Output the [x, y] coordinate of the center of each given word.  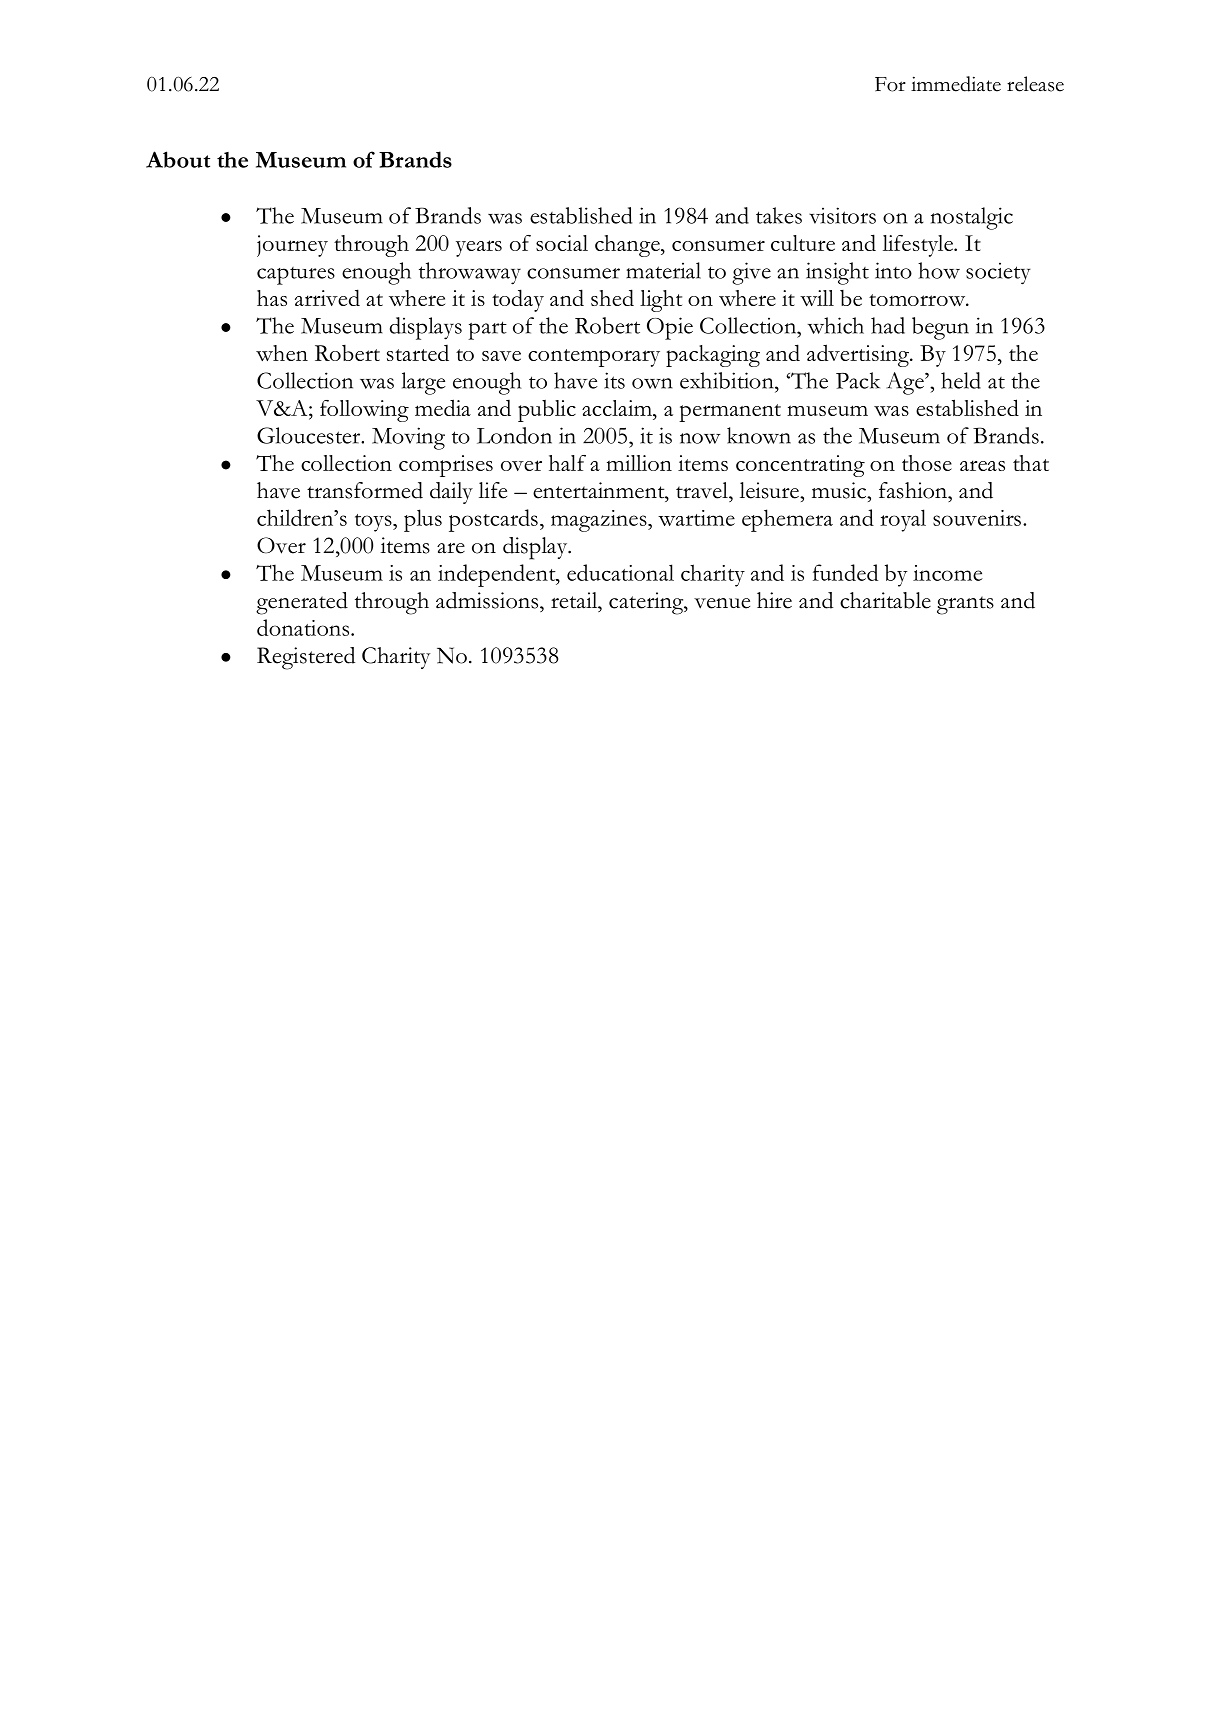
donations [304, 627]
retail [575, 600]
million [639, 463]
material [663, 270]
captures [296, 276]
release [1035, 84]
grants [965, 605]
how [939, 270]
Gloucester [310, 435]
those [927, 463]
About [178, 159]
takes [779, 215]
